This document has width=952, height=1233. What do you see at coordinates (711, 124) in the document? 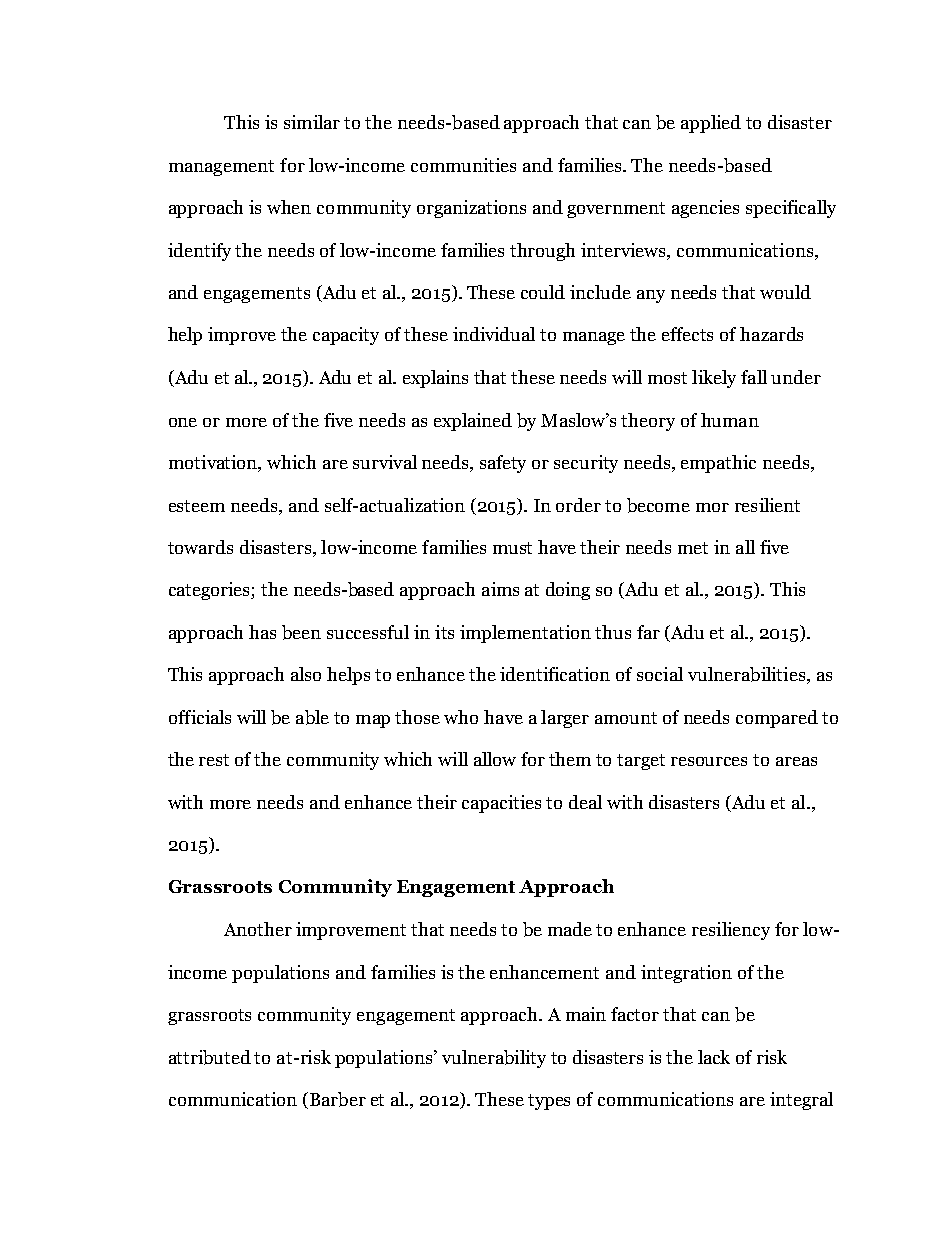
I see `applied` at bounding box center [711, 124].
